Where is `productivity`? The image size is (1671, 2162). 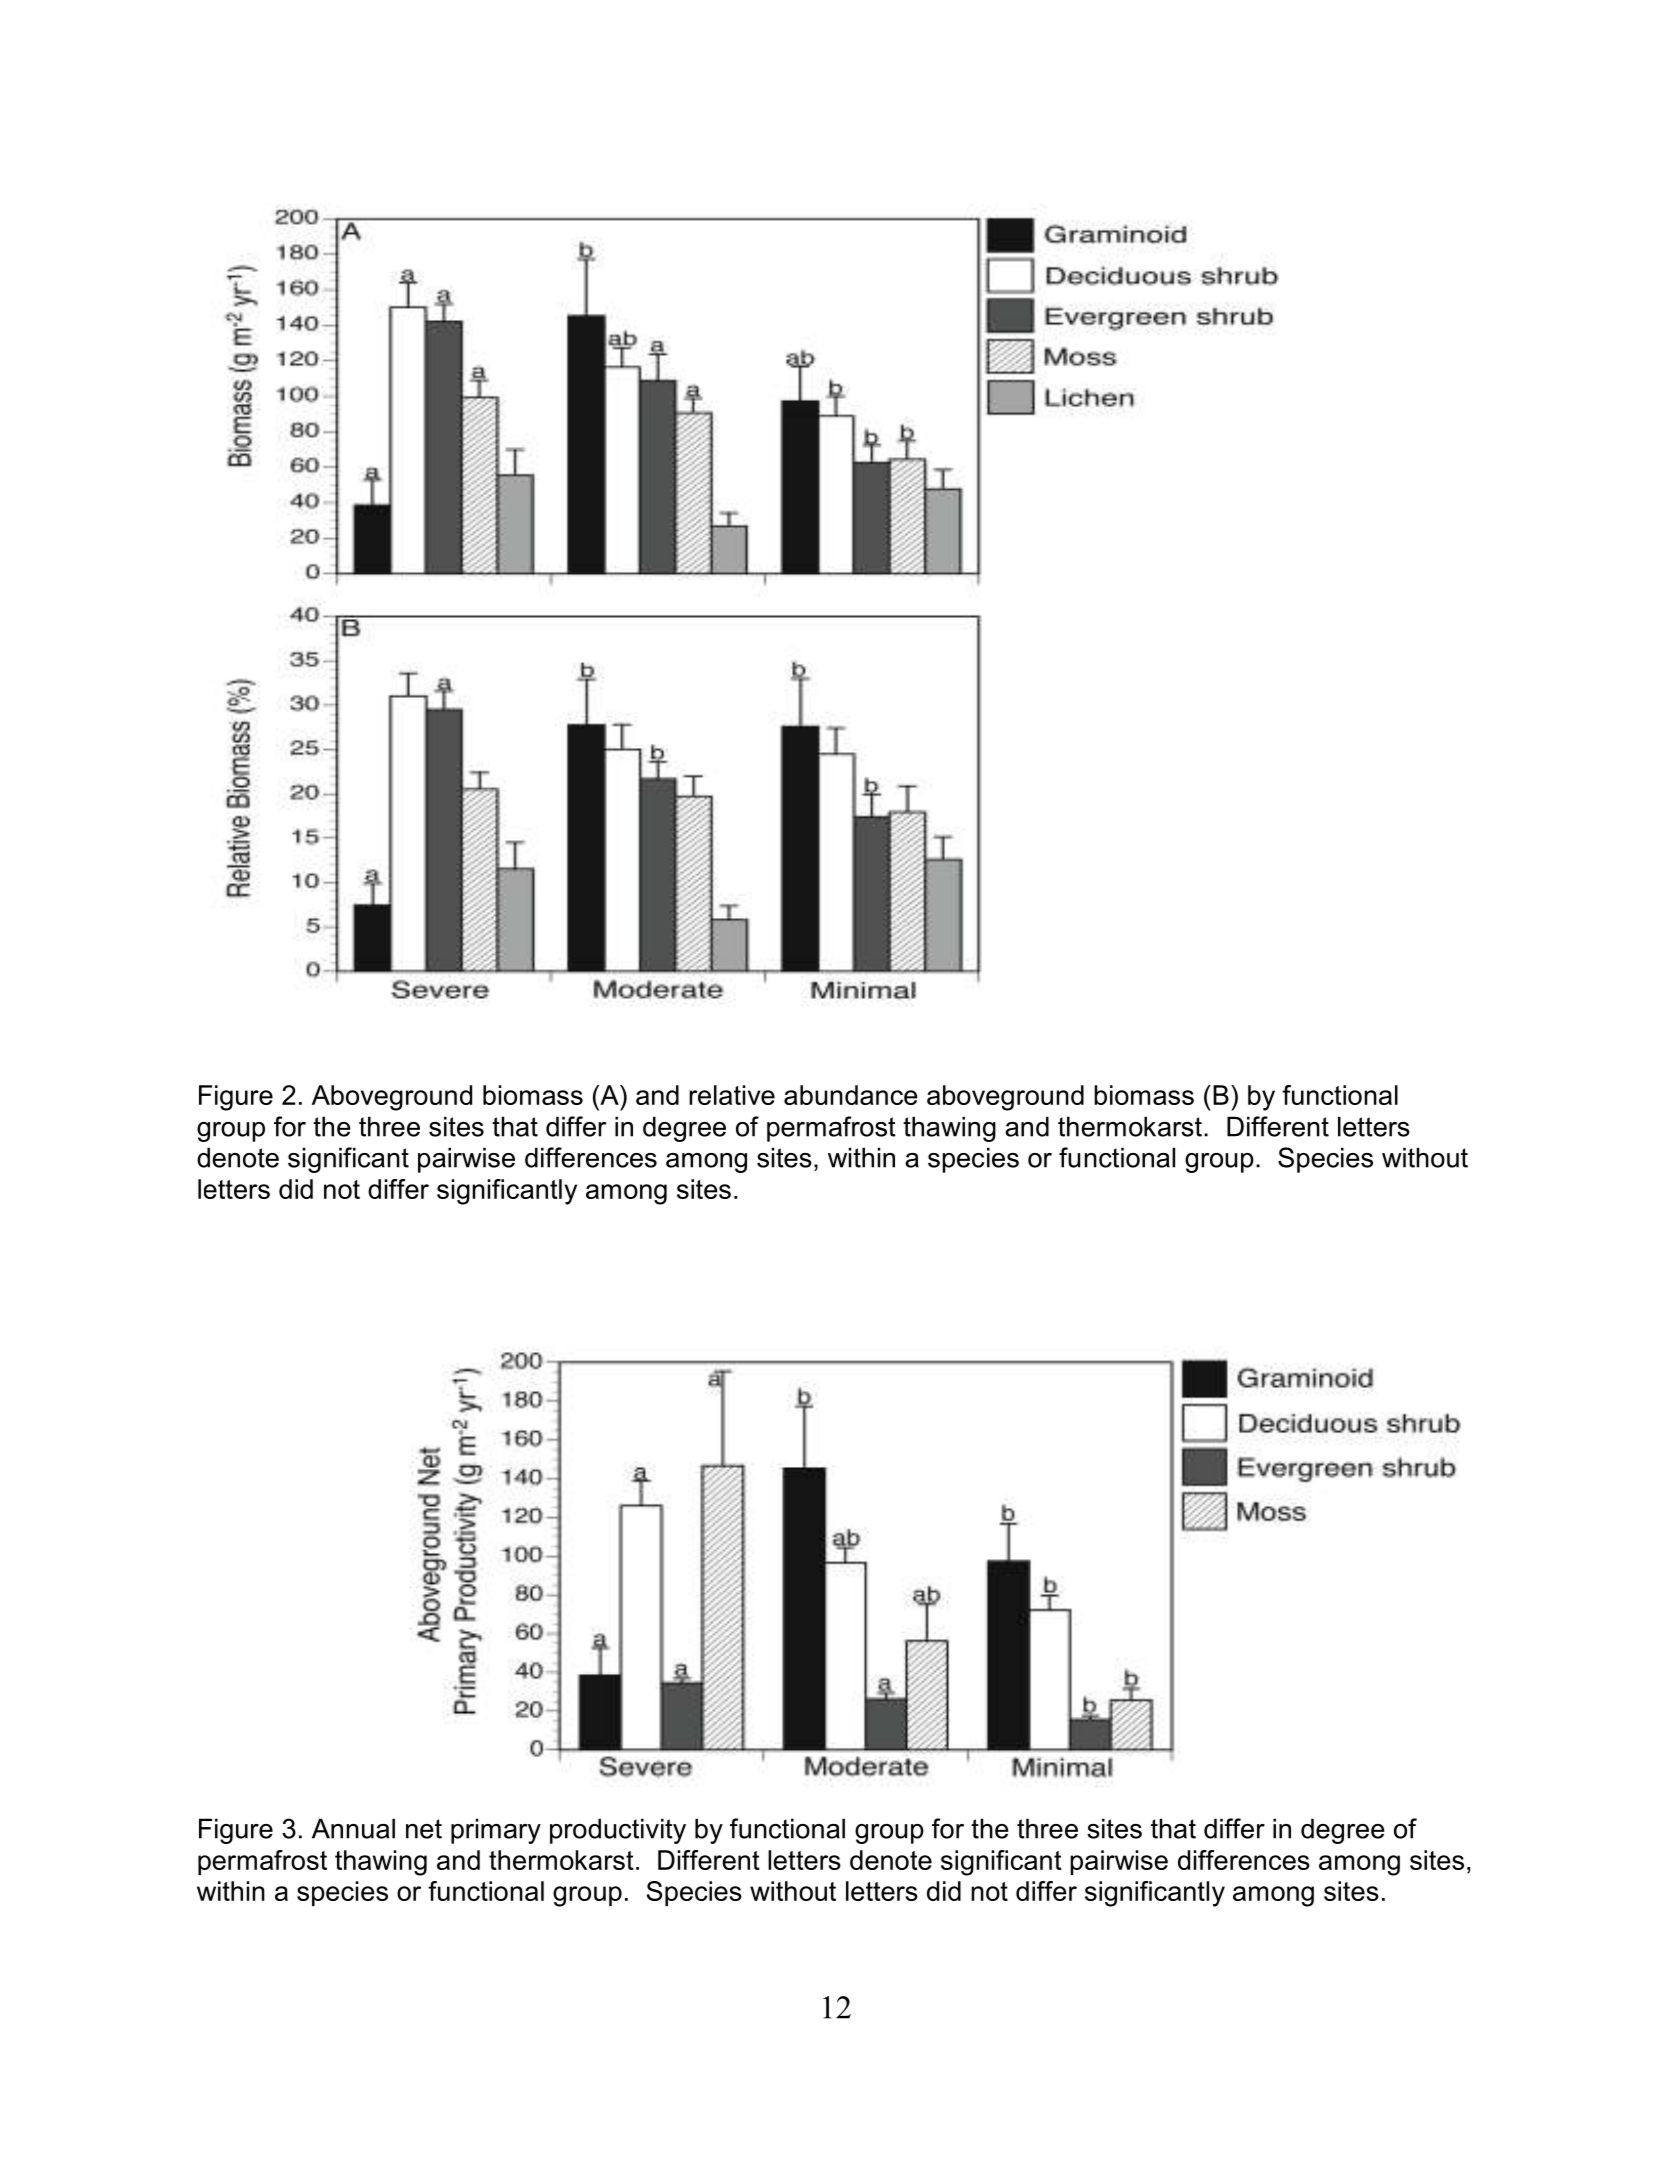
productivity is located at coordinates (618, 1831).
